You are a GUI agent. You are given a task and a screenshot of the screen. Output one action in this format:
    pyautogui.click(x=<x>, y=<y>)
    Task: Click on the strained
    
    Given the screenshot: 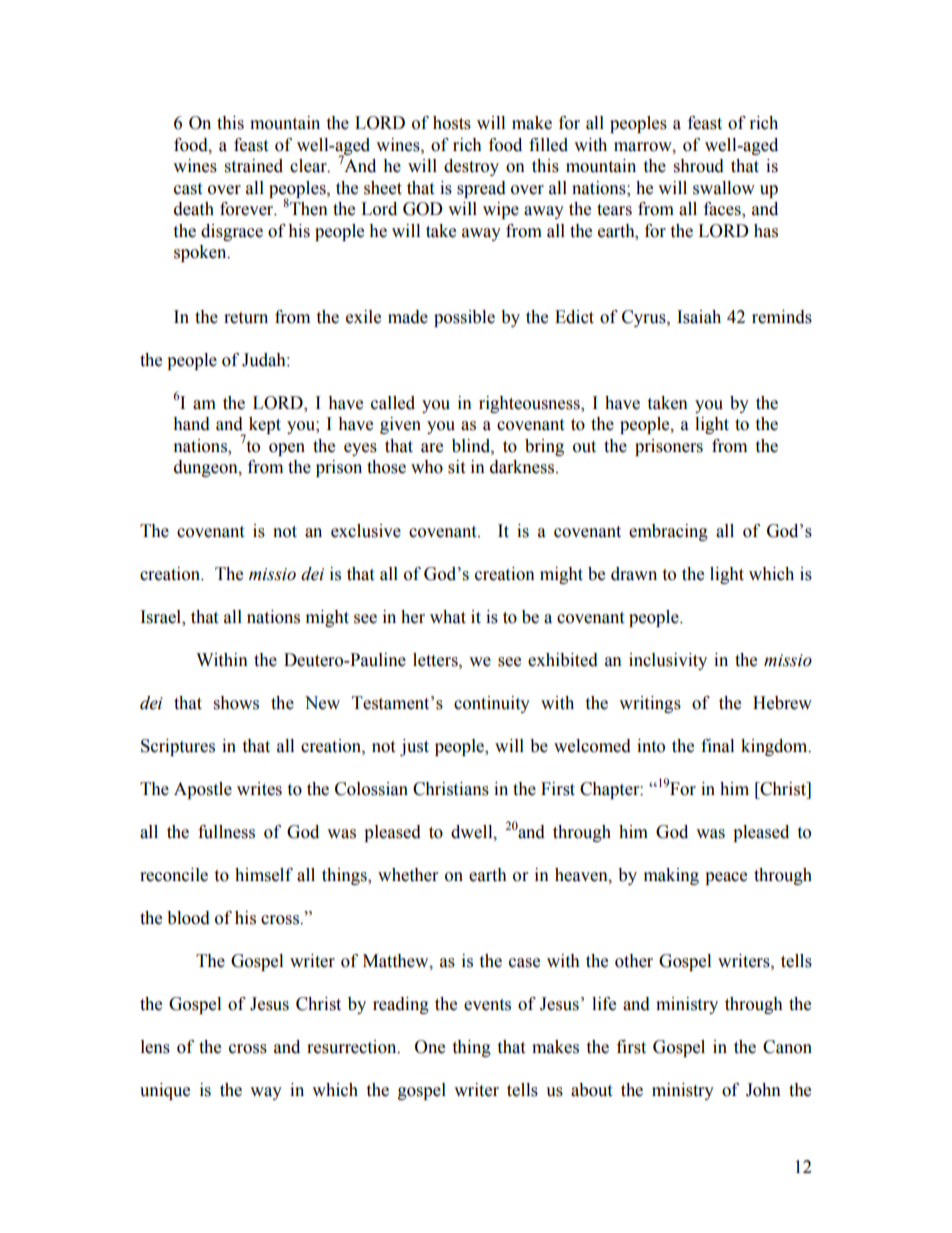 What is the action you would take?
    pyautogui.click(x=254, y=166)
